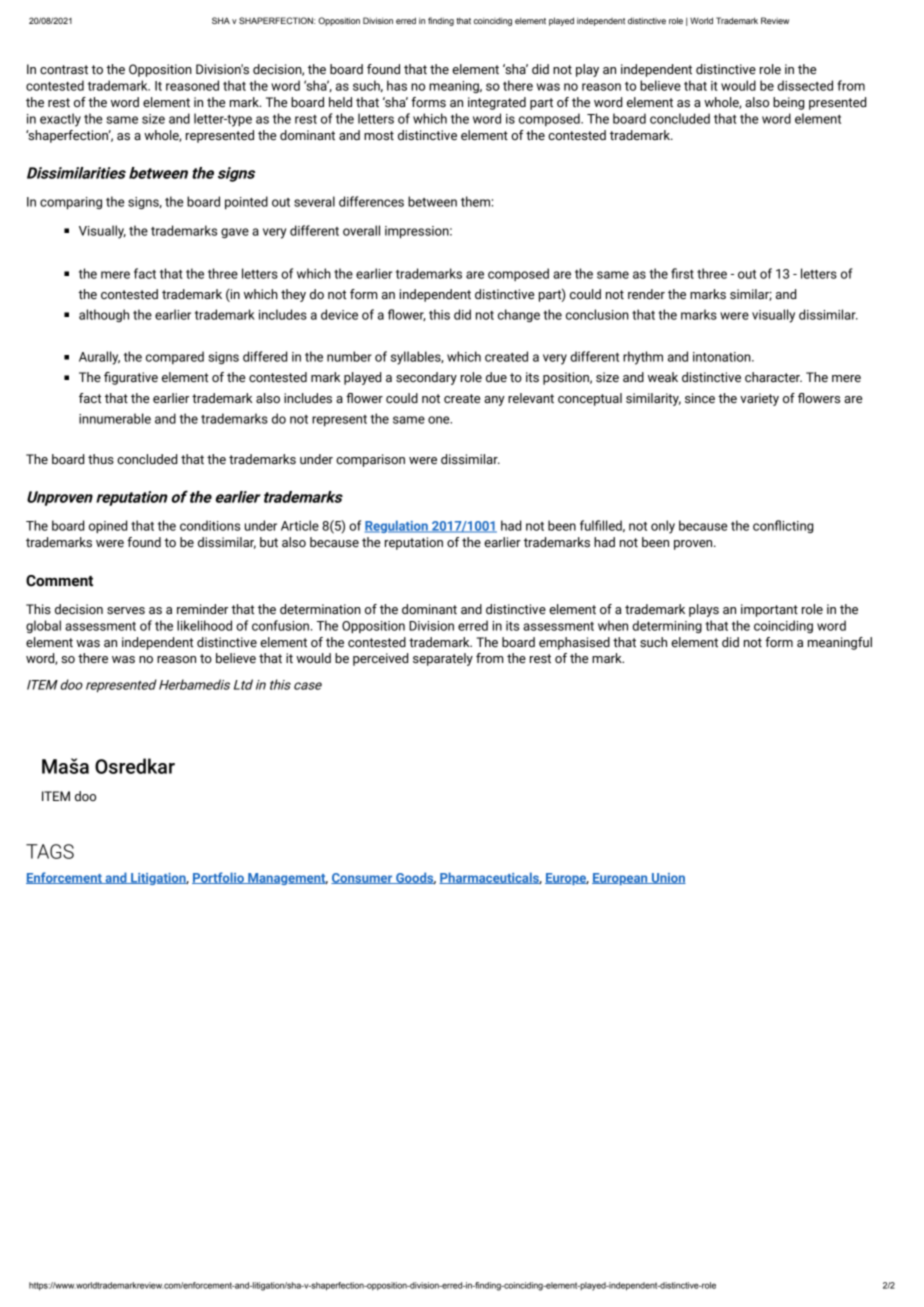  Describe the element at coordinates (126, 611) in the screenshot. I see `serves` at that location.
